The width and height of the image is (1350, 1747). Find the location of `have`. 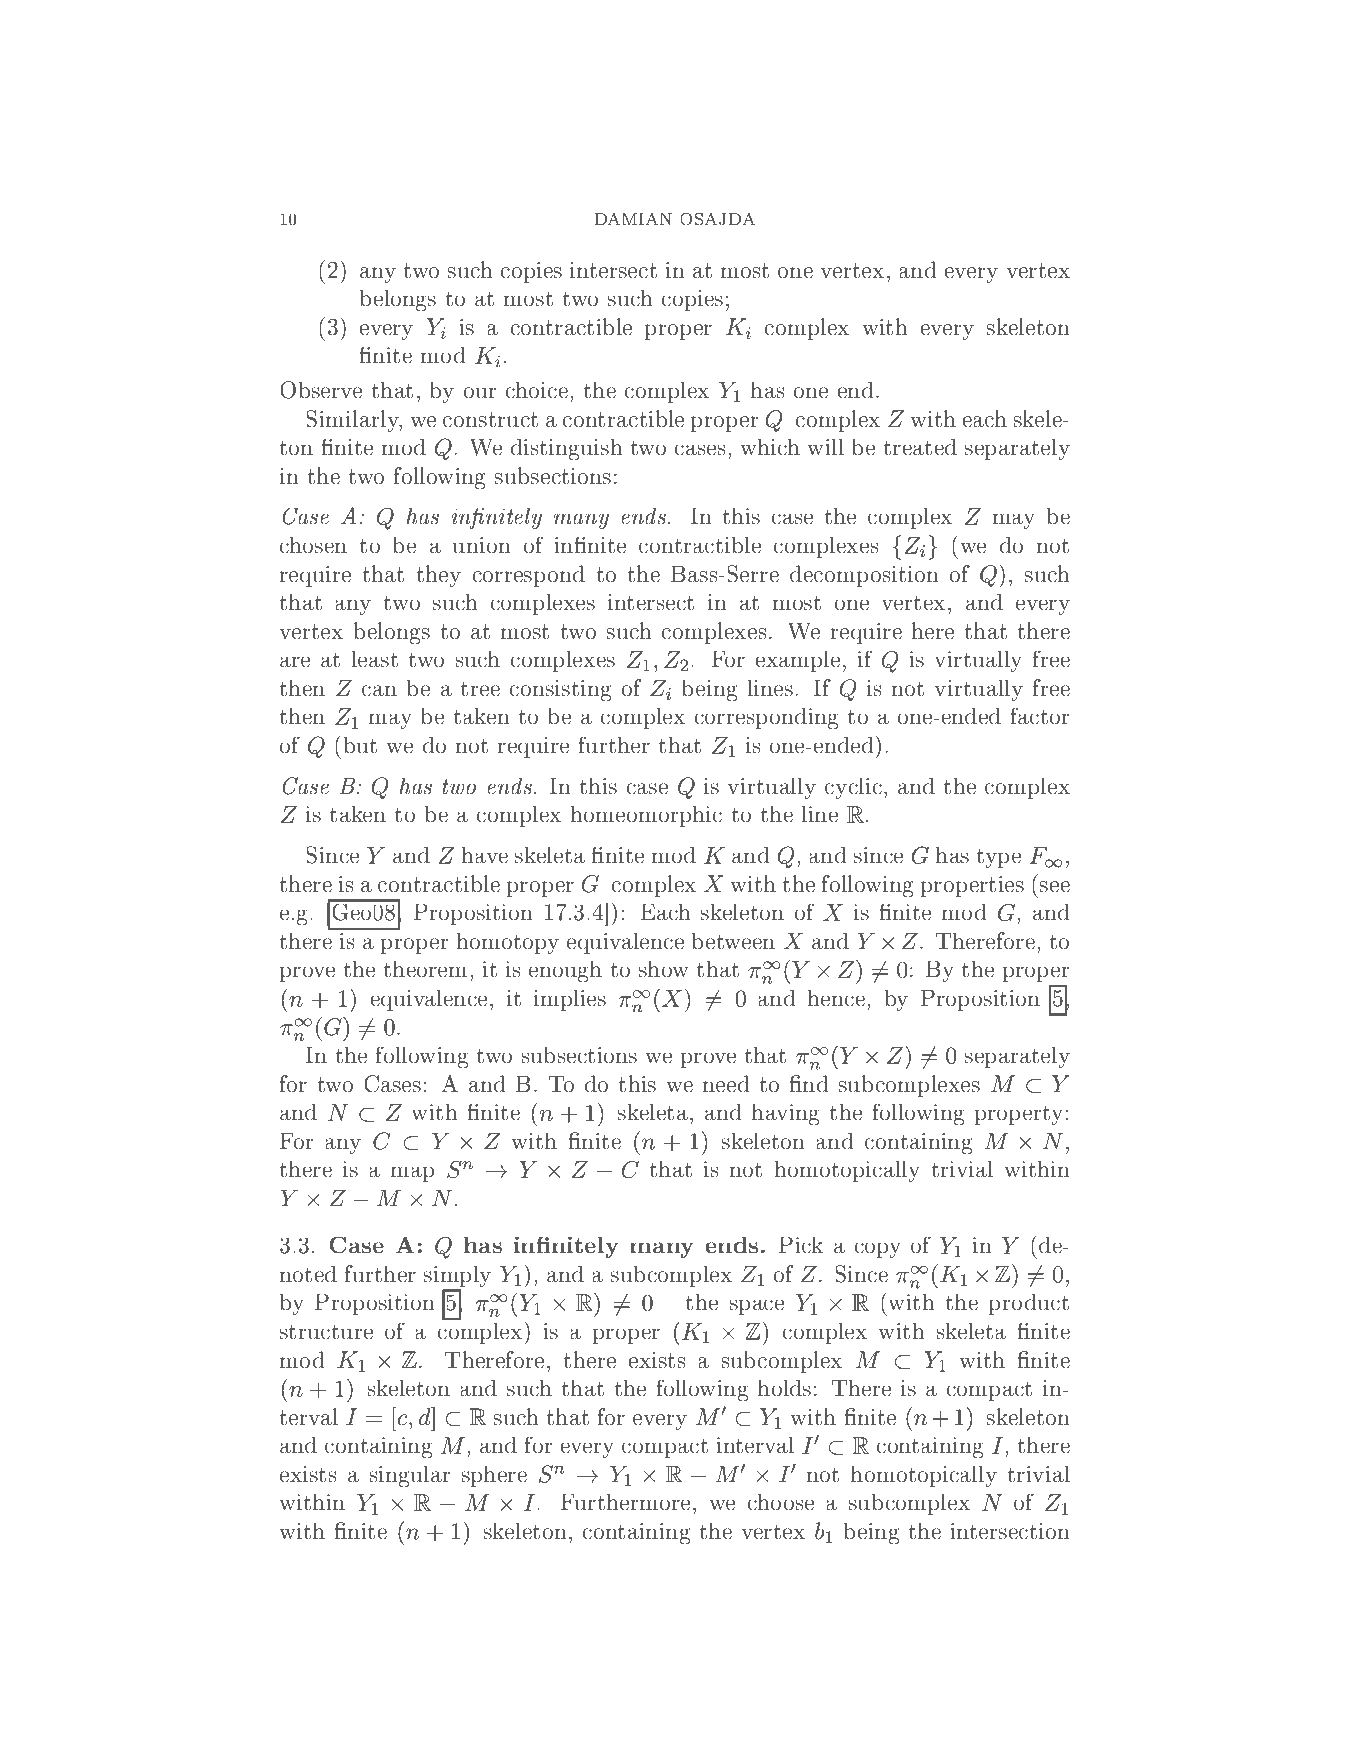

have is located at coordinates (485, 855).
